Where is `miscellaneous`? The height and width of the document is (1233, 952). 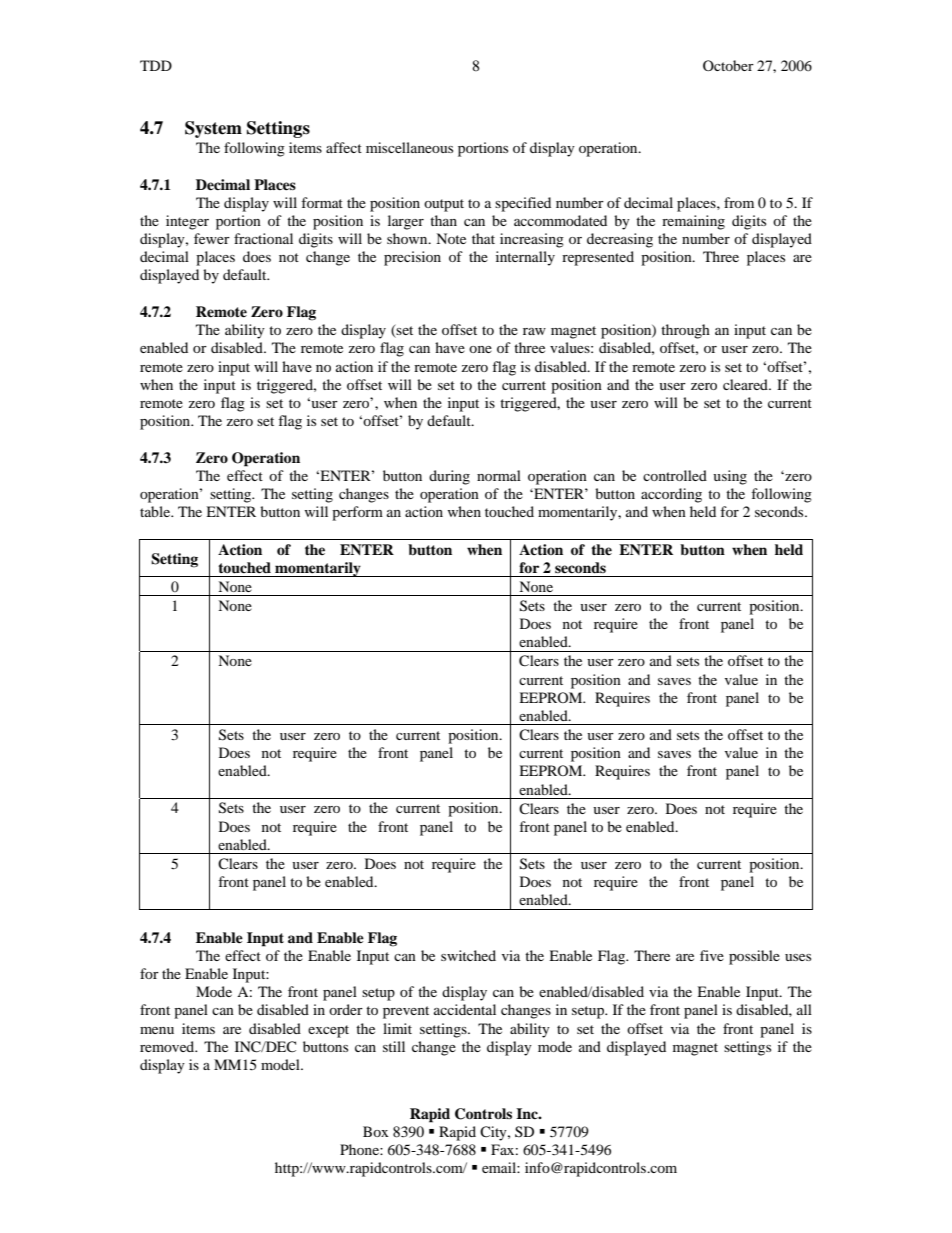
miscellaneous is located at coordinates (409, 147).
